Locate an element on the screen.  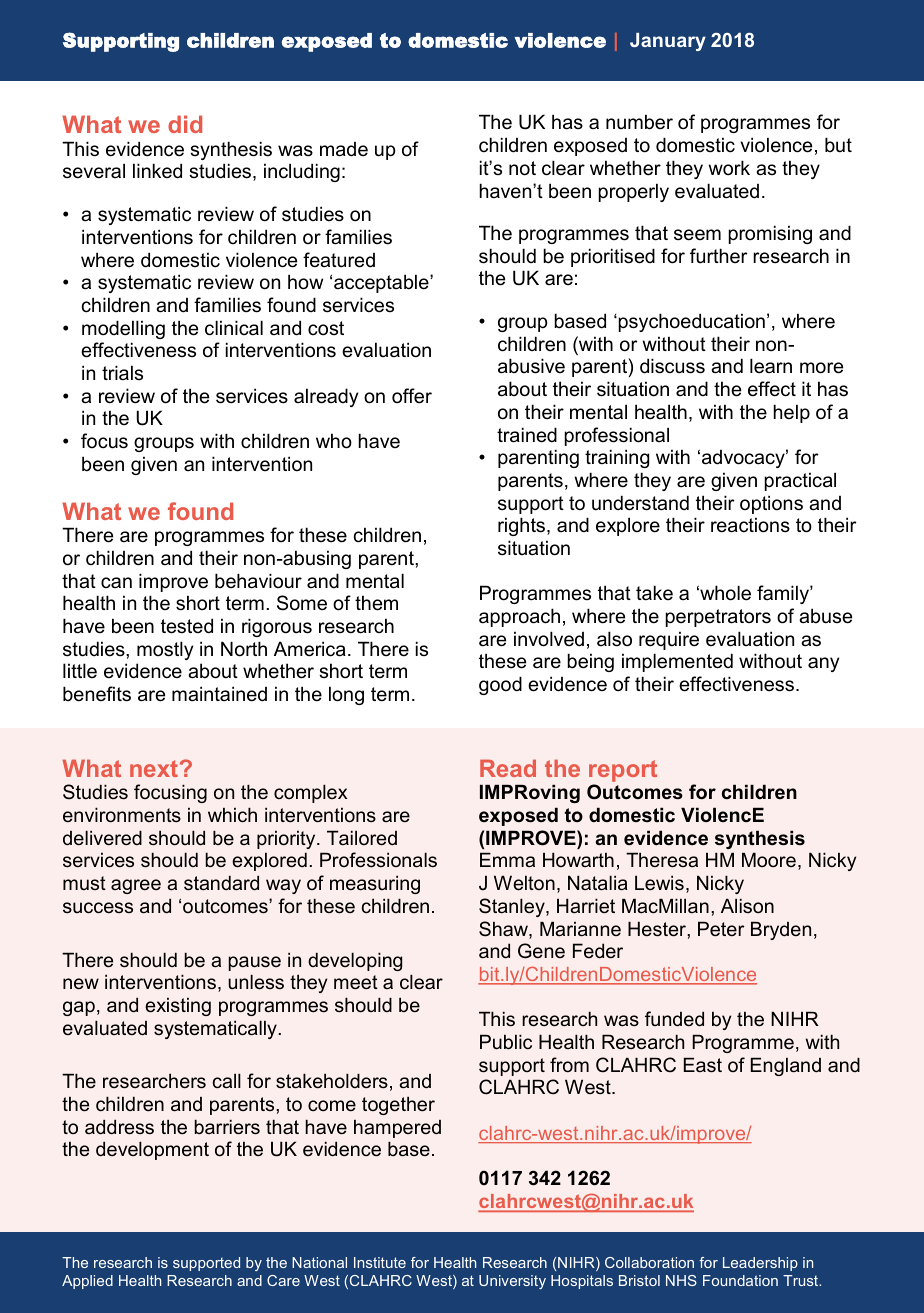
Emma is located at coordinates (507, 860).
